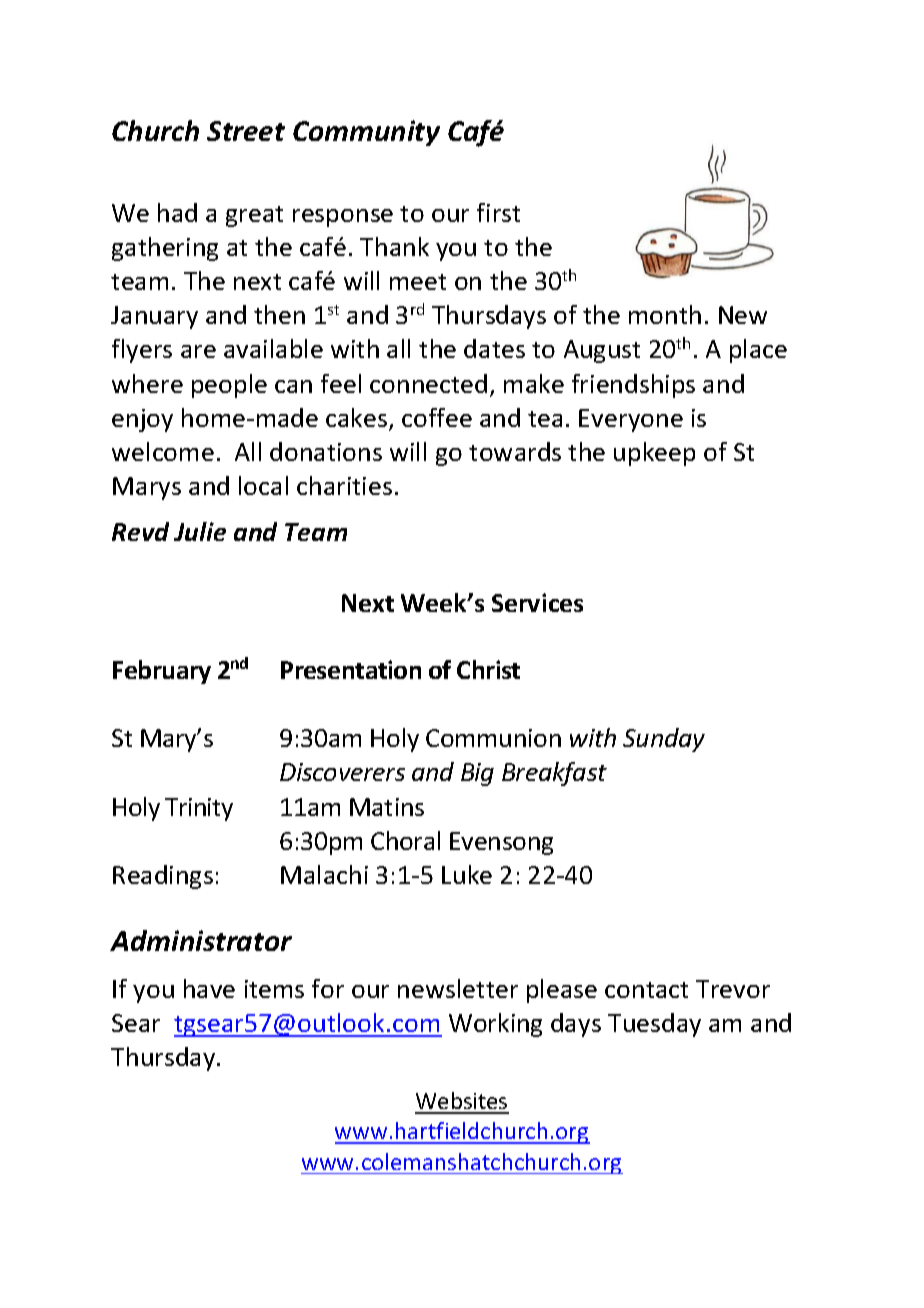 The height and width of the screenshot is (1308, 924). Describe the element at coordinates (458, 988) in the screenshot. I see `newsletter` at that location.
